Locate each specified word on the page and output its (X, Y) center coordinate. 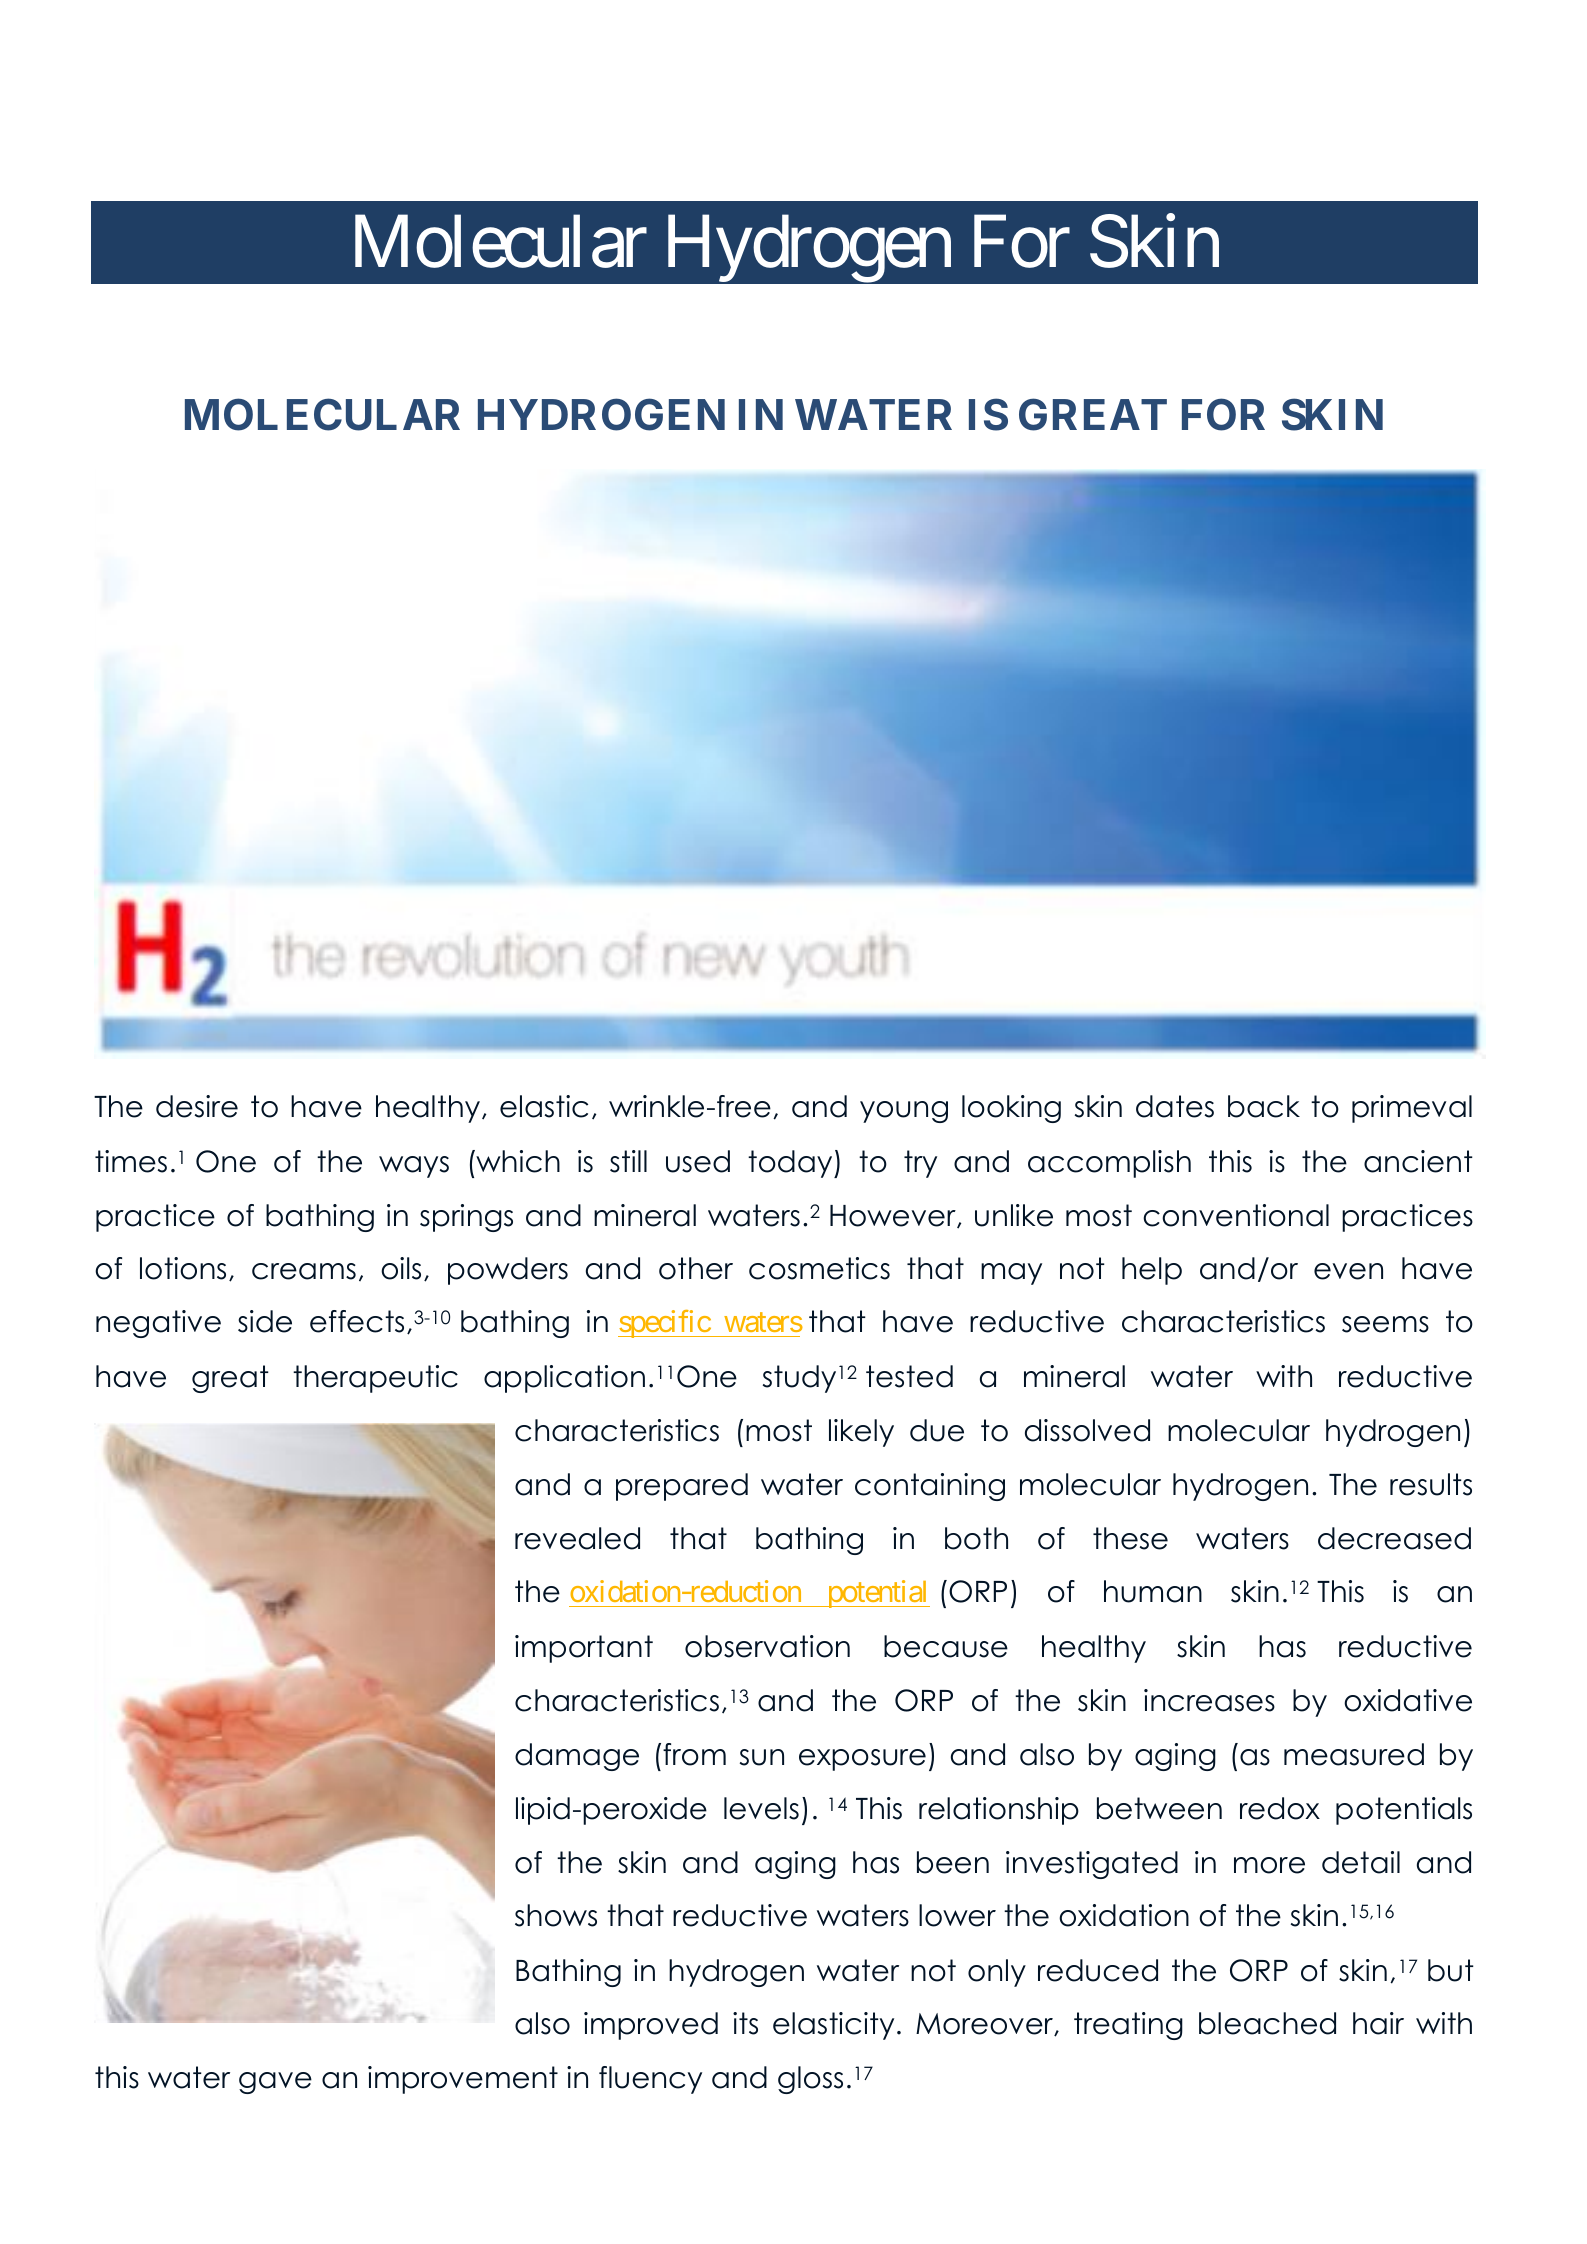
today (791, 1164)
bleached (1267, 2023)
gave (275, 2083)
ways (414, 1167)
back (1264, 1106)
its (745, 2023)
